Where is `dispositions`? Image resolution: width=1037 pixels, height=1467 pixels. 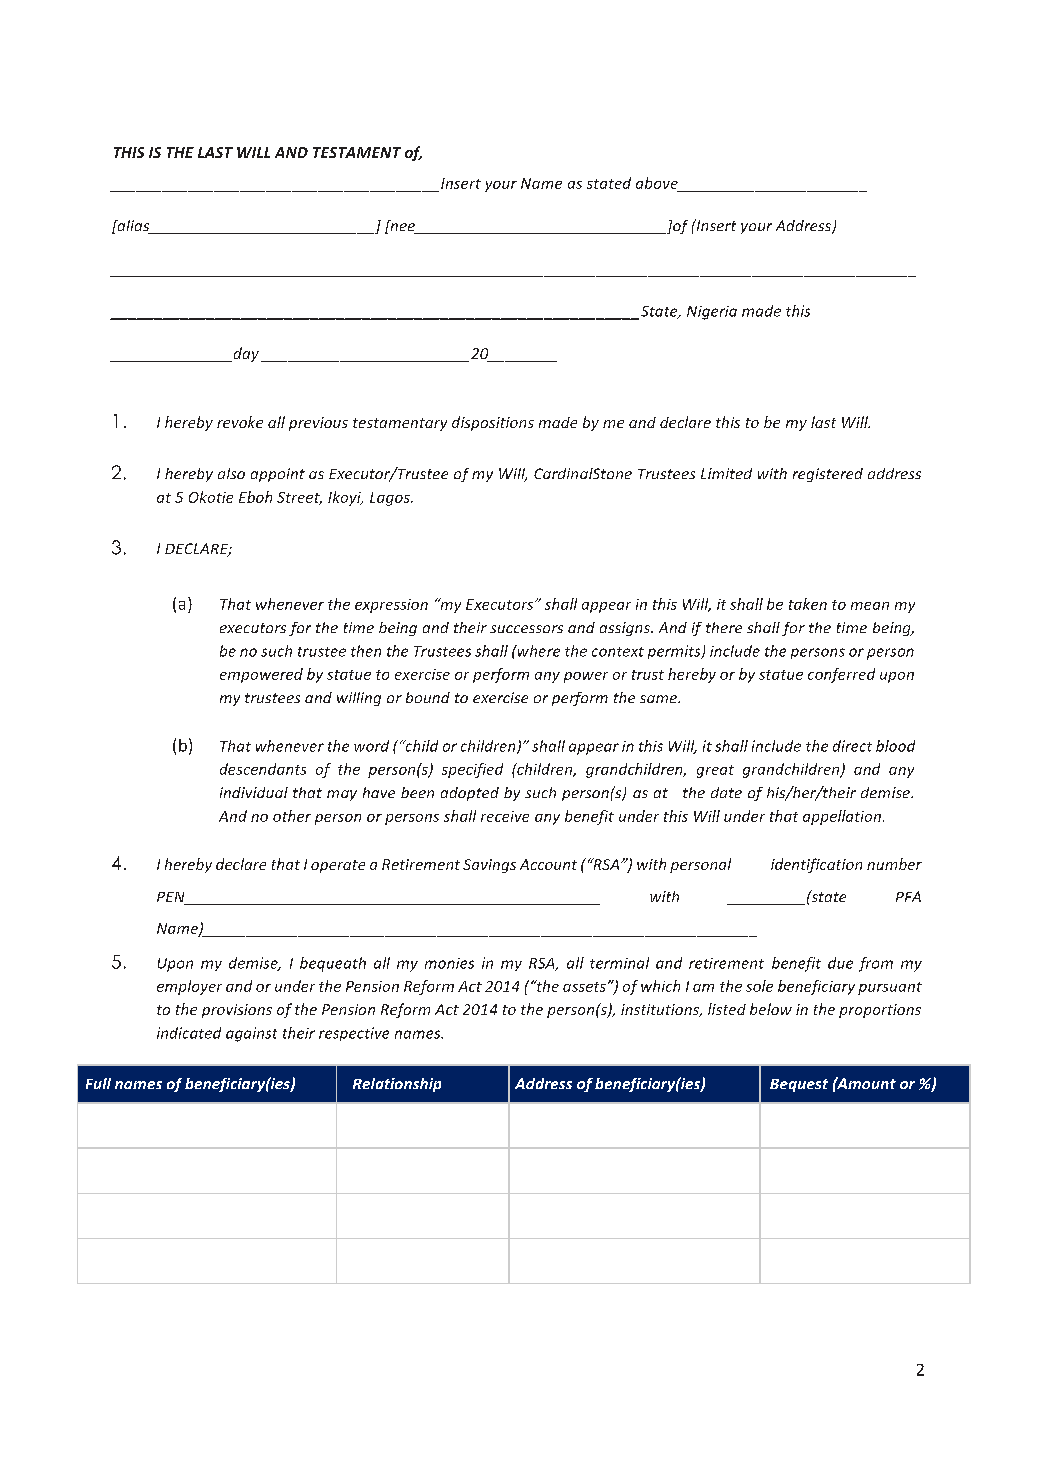 dispositions is located at coordinates (493, 423).
